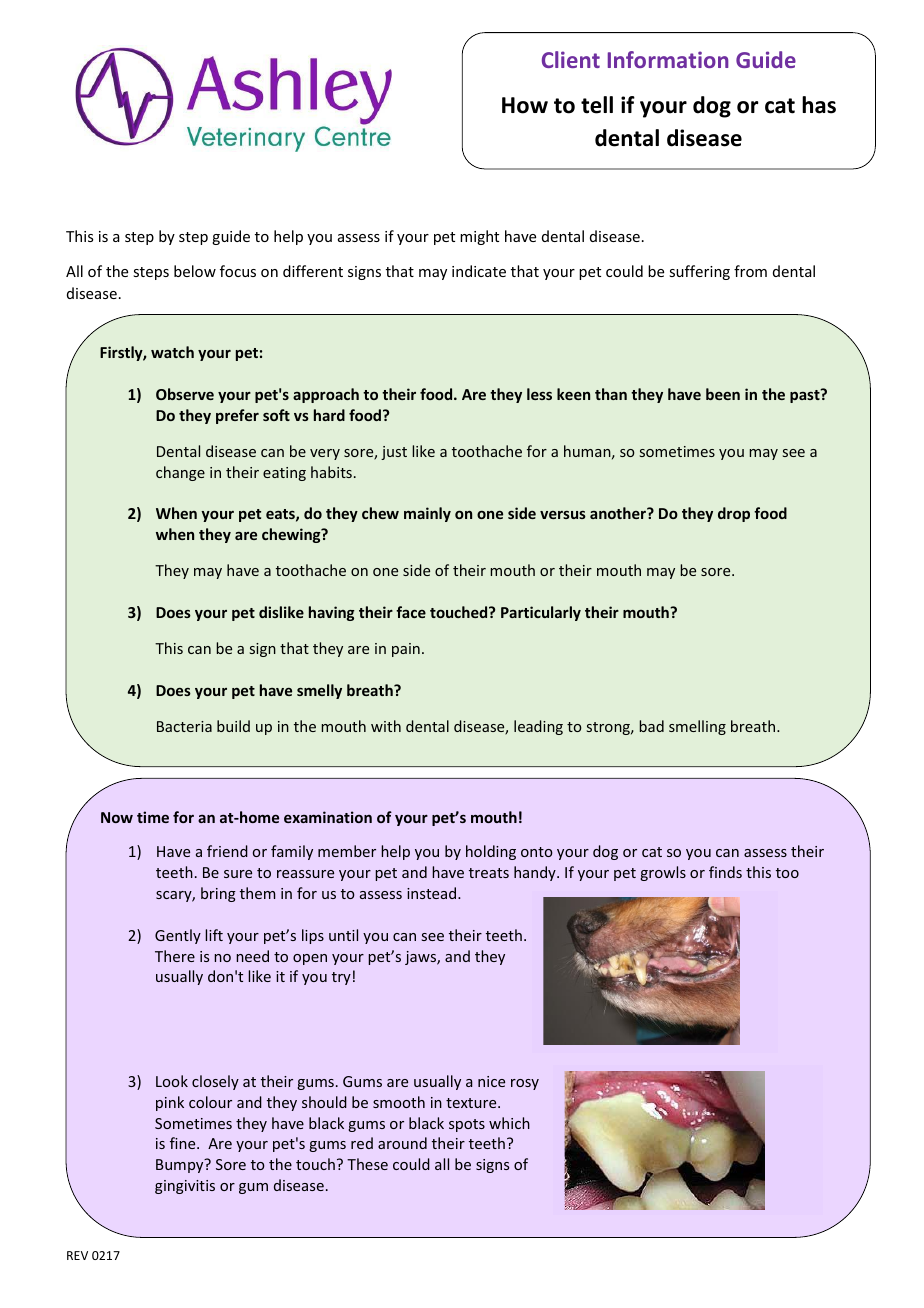 The width and height of the image is (924, 1308). Describe the element at coordinates (402, 1143) in the image. I see `around` at that location.
